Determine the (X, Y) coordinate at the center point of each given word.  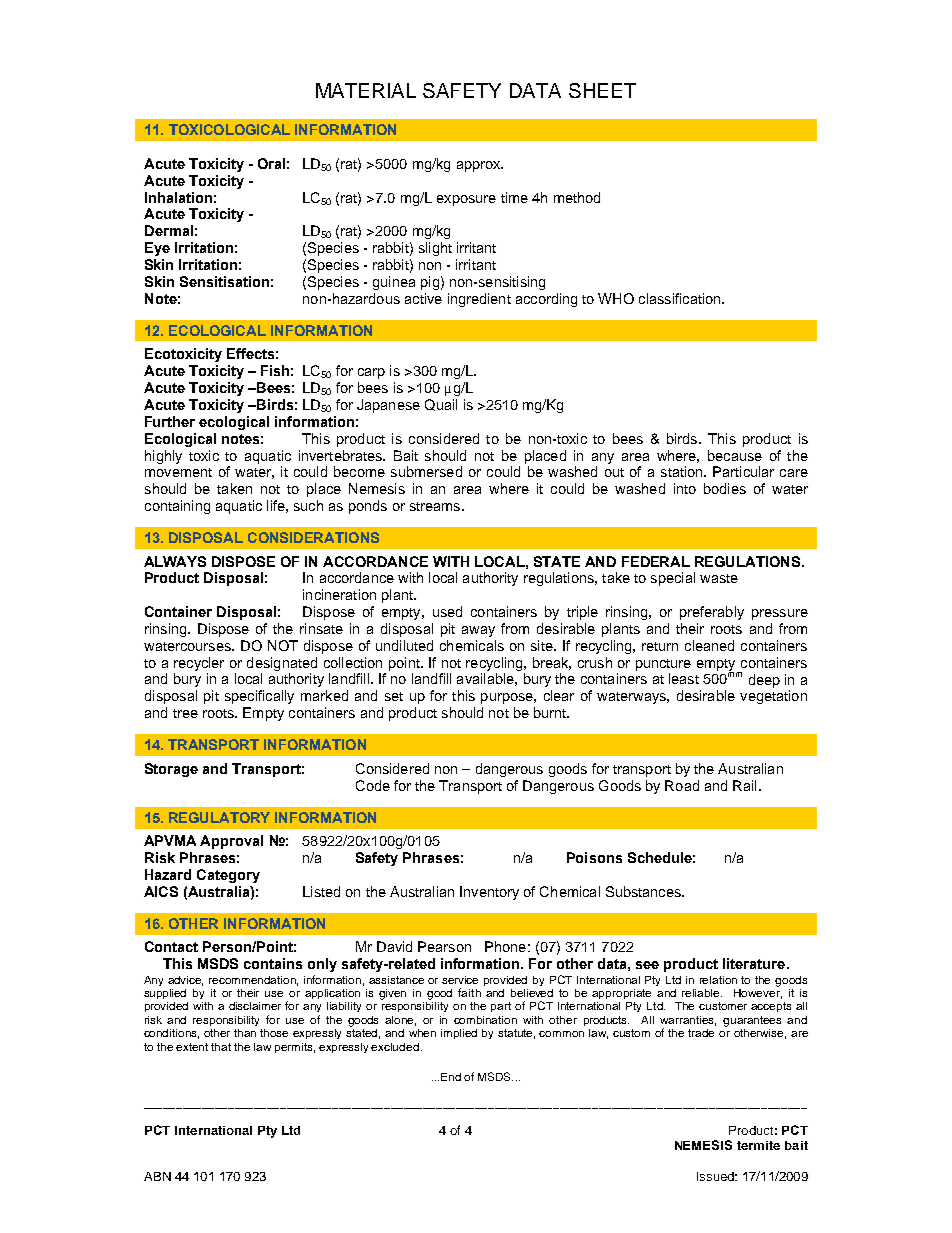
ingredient (479, 300)
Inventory (489, 893)
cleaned (709, 645)
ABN (157, 1176)
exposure (466, 200)
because (735, 455)
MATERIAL (366, 90)
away (478, 631)
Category (228, 876)
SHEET (602, 90)
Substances (644, 891)
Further (170, 421)
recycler (199, 664)
